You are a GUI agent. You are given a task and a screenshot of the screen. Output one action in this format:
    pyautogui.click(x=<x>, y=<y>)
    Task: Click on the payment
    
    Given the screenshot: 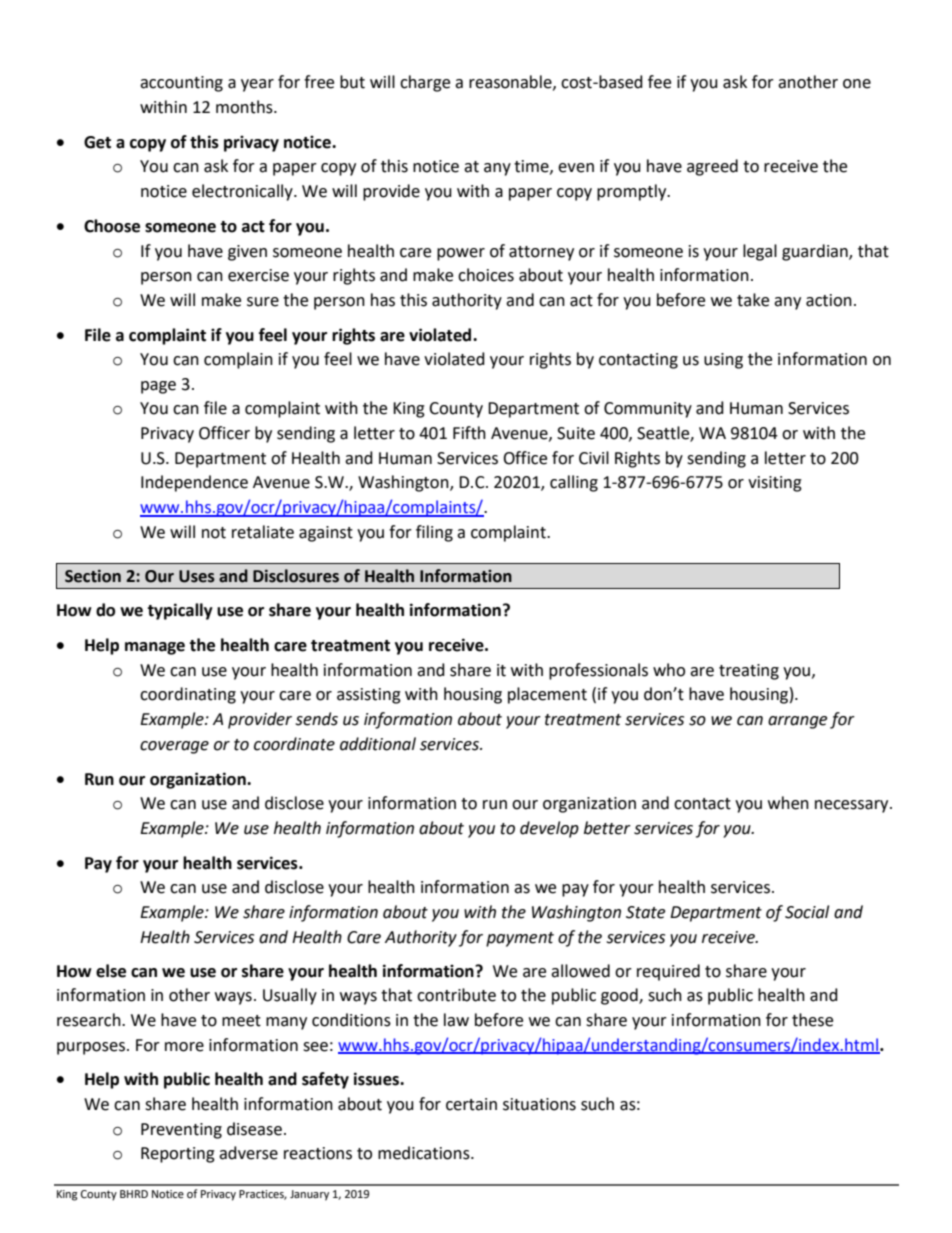 What is the action you would take?
    pyautogui.click(x=520, y=939)
